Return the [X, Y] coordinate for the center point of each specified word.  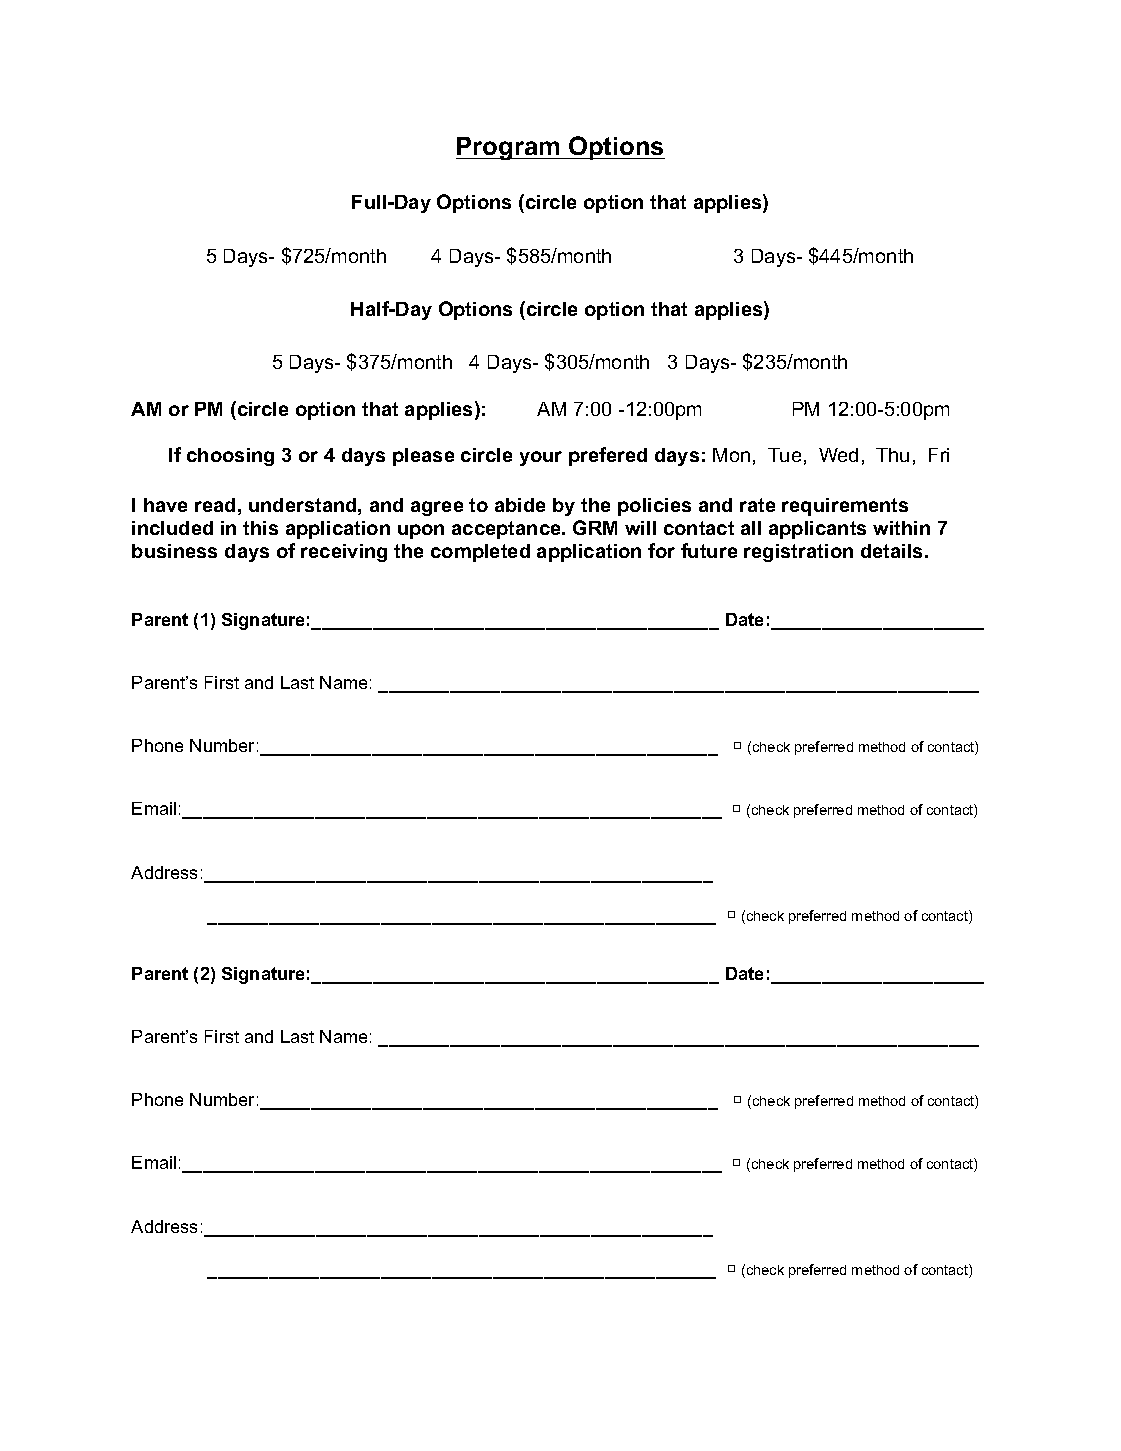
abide [520, 505]
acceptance [507, 530]
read [215, 505]
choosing [230, 457]
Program [509, 148]
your [541, 458]
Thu [892, 455]
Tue [784, 455]
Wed [838, 455]
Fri [939, 455]
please [423, 457]
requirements [845, 507]
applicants [817, 530]
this [260, 528]
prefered [608, 456]
